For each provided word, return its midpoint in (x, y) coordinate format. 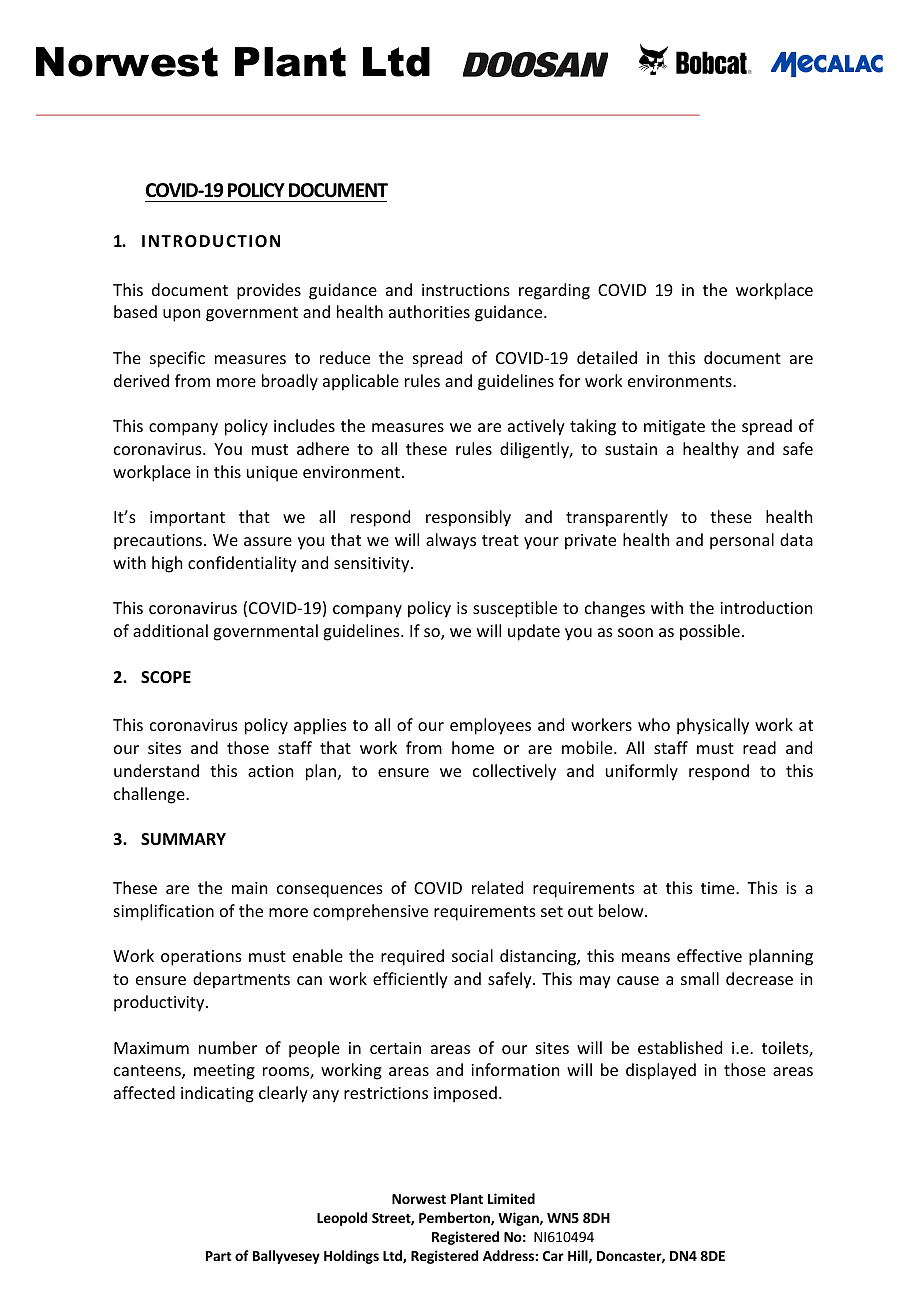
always (451, 541)
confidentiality (242, 564)
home (473, 747)
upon (181, 315)
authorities (429, 311)
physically (713, 726)
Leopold (342, 1219)
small (700, 978)
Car (553, 1256)
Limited (511, 1198)
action (270, 771)
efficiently (410, 980)
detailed (607, 357)
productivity (160, 1003)
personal (742, 541)
